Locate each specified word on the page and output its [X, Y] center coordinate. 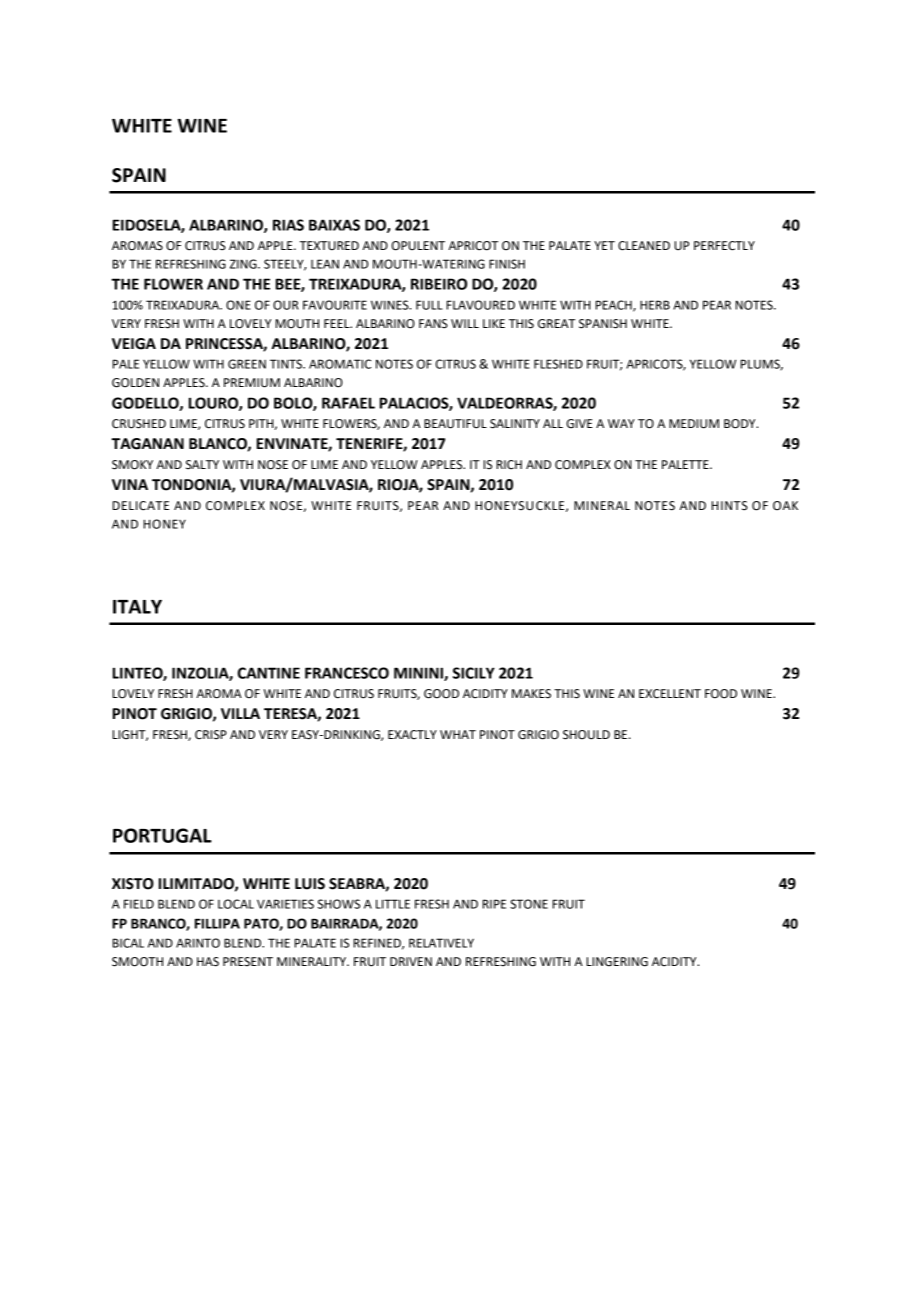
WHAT [458, 734]
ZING [244, 264]
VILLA [240, 713]
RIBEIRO [439, 284]
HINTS [730, 506]
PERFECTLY [724, 246]
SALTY [202, 465]
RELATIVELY [441, 943]
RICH [509, 465]
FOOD [721, 694]
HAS [208, 962]
